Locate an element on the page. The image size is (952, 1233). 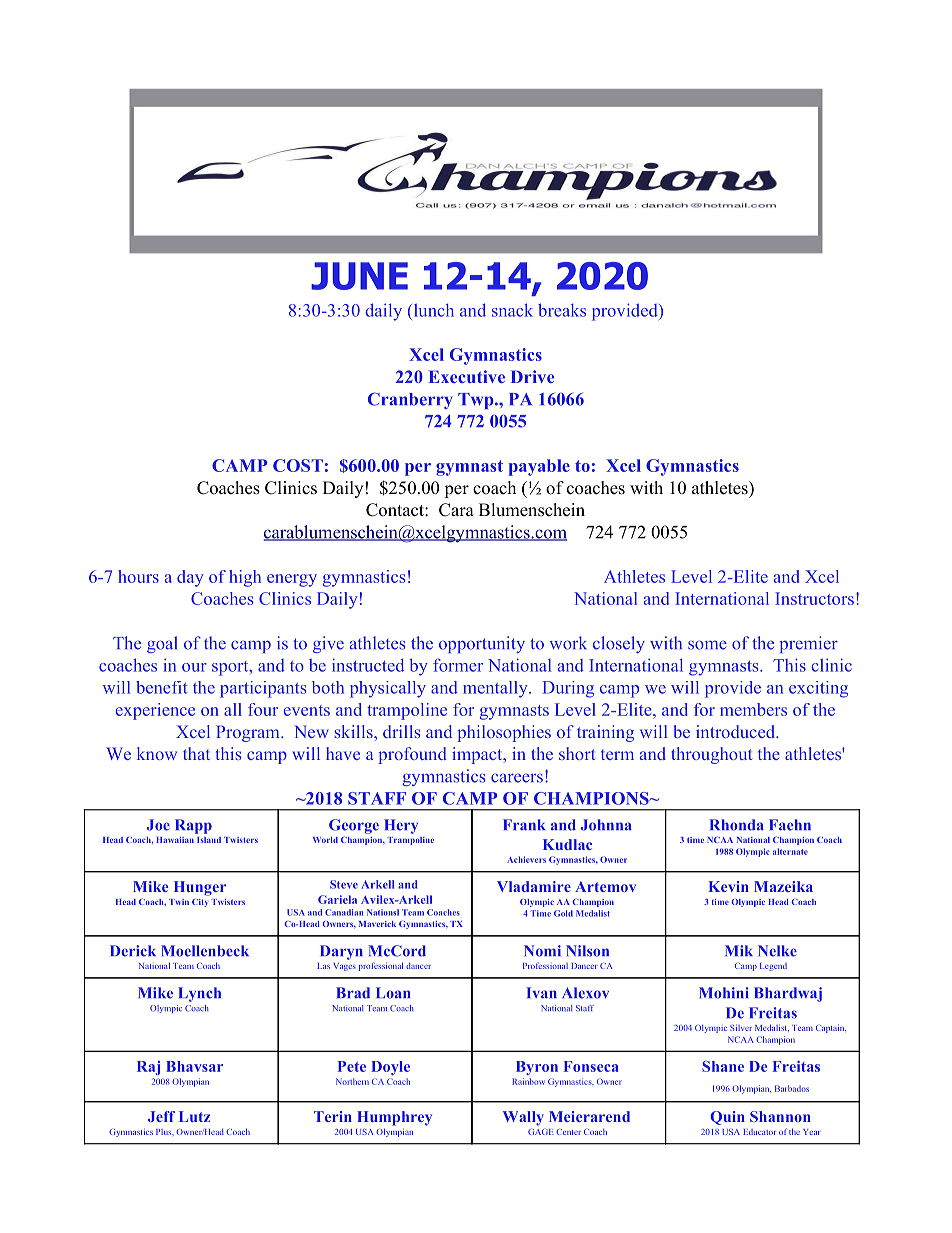
breaks is located at coordinates (562, 310).
